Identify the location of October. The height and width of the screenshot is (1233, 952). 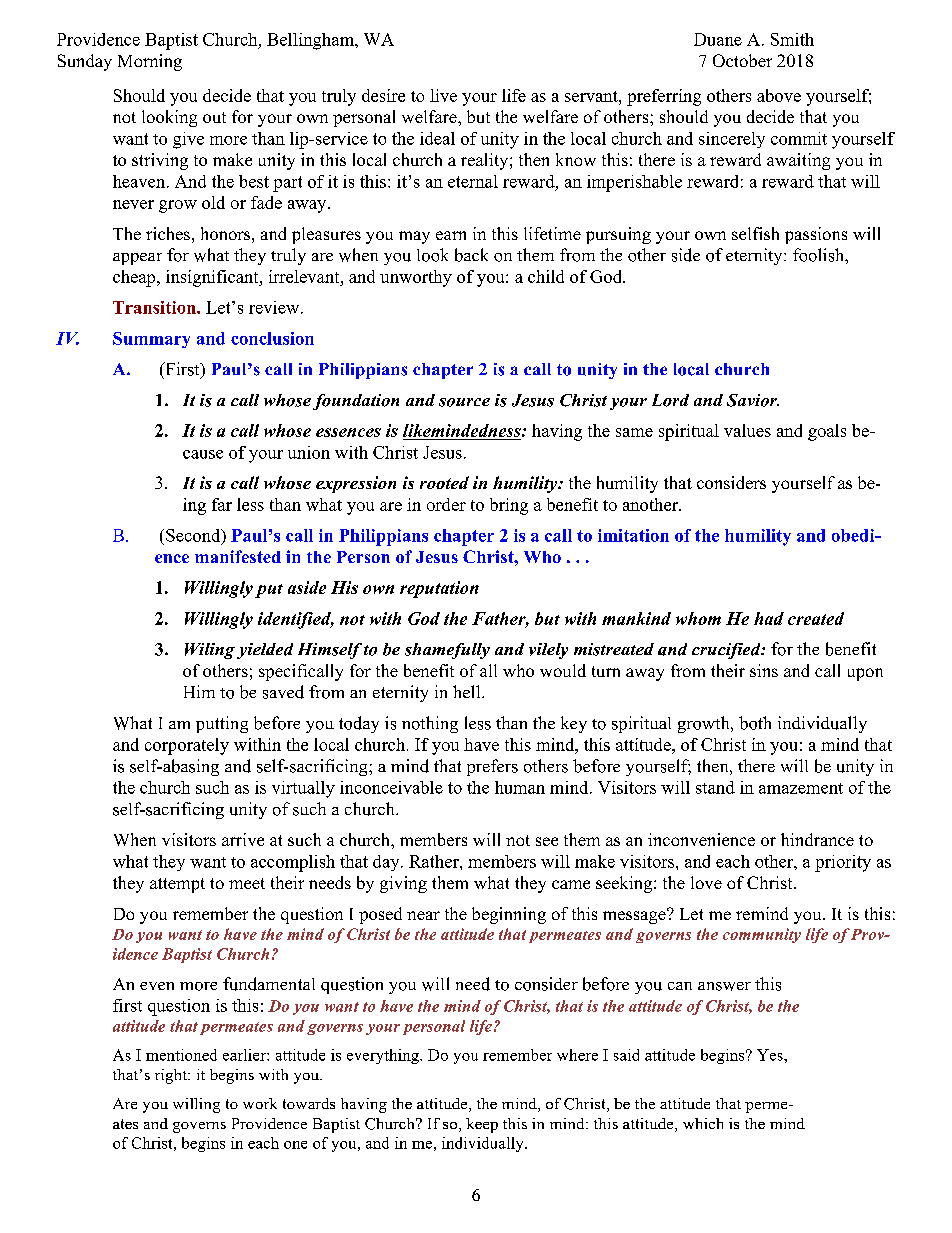
(742, 60).
